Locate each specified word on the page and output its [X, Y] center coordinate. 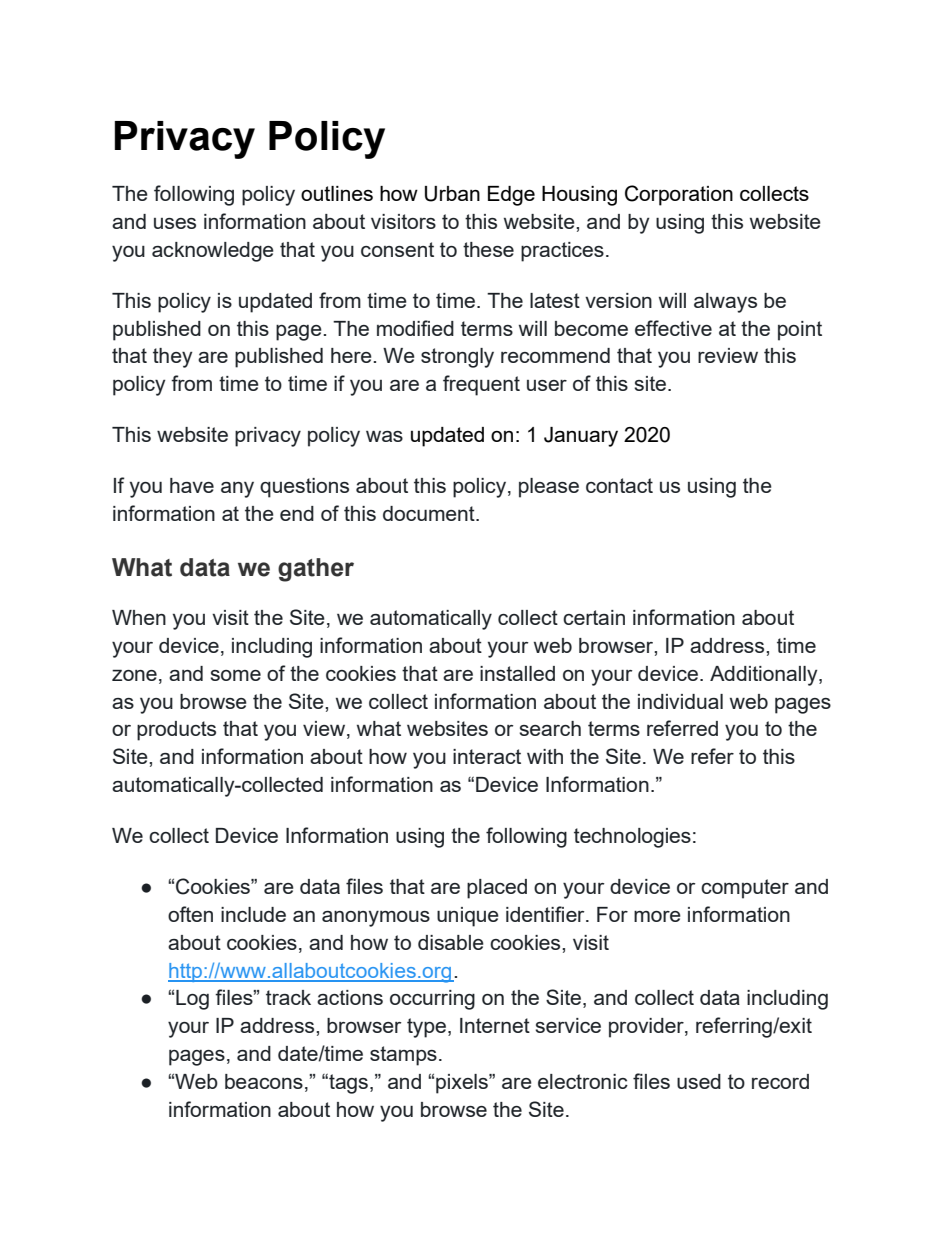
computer [745, 889]
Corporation [679, 195]
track [288, 997]
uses [175, 223]
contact [619, 485]
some [235, 675]
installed [517, 673]
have [192, 485]
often [190, 914]
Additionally [765, 676]
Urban [452, 194]
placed [497, 889]
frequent [481, 385]
